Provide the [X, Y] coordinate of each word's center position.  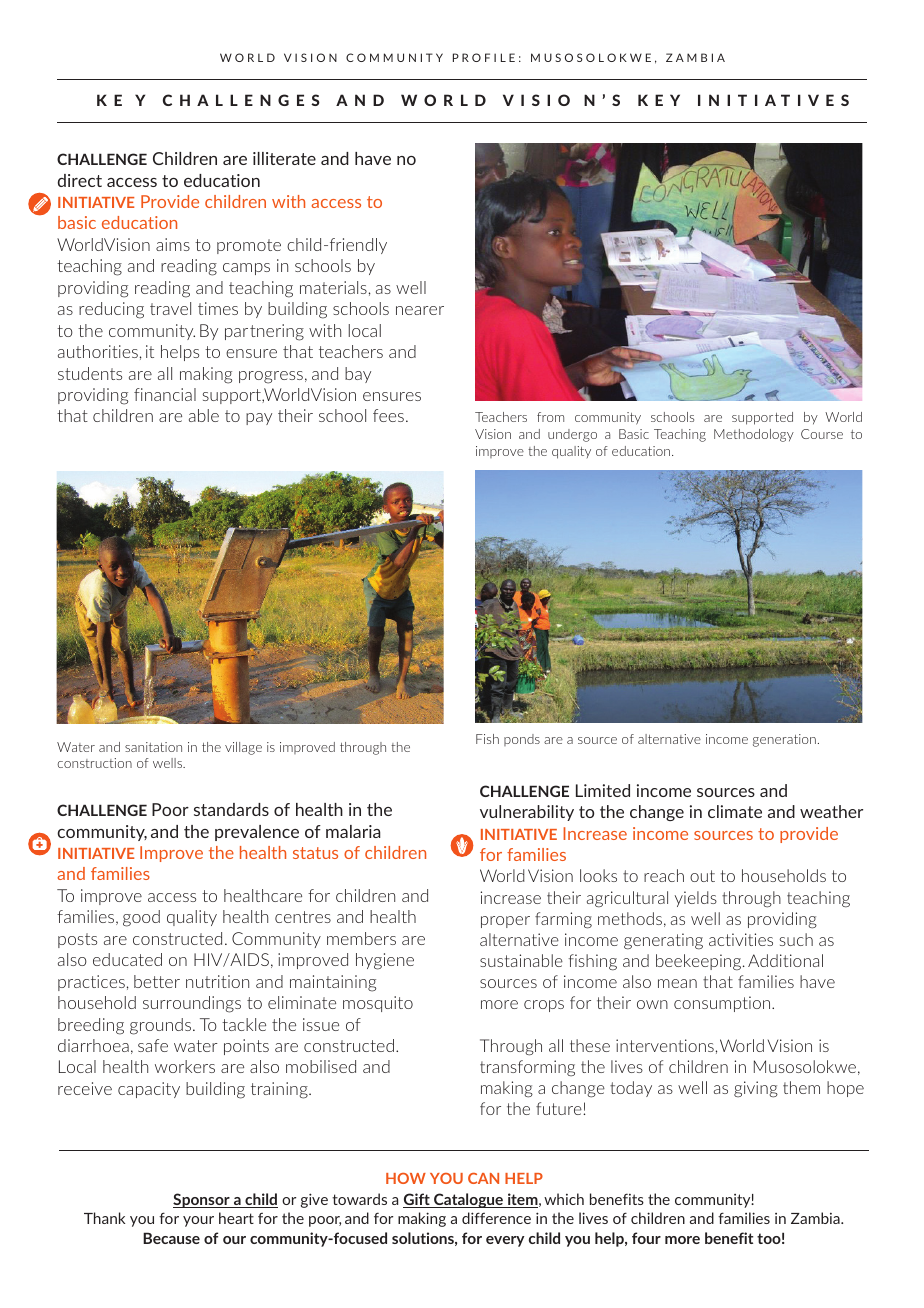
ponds [522, 740]
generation [784, 740]
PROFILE [484, 57]
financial [165, 394]
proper [505, 922]
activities [741, 939]
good [141, 918]
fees [388, 415]
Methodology [754, 435]
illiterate [284, 158]
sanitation [153, 747]
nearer [420, 310]
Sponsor [202, 1200]
